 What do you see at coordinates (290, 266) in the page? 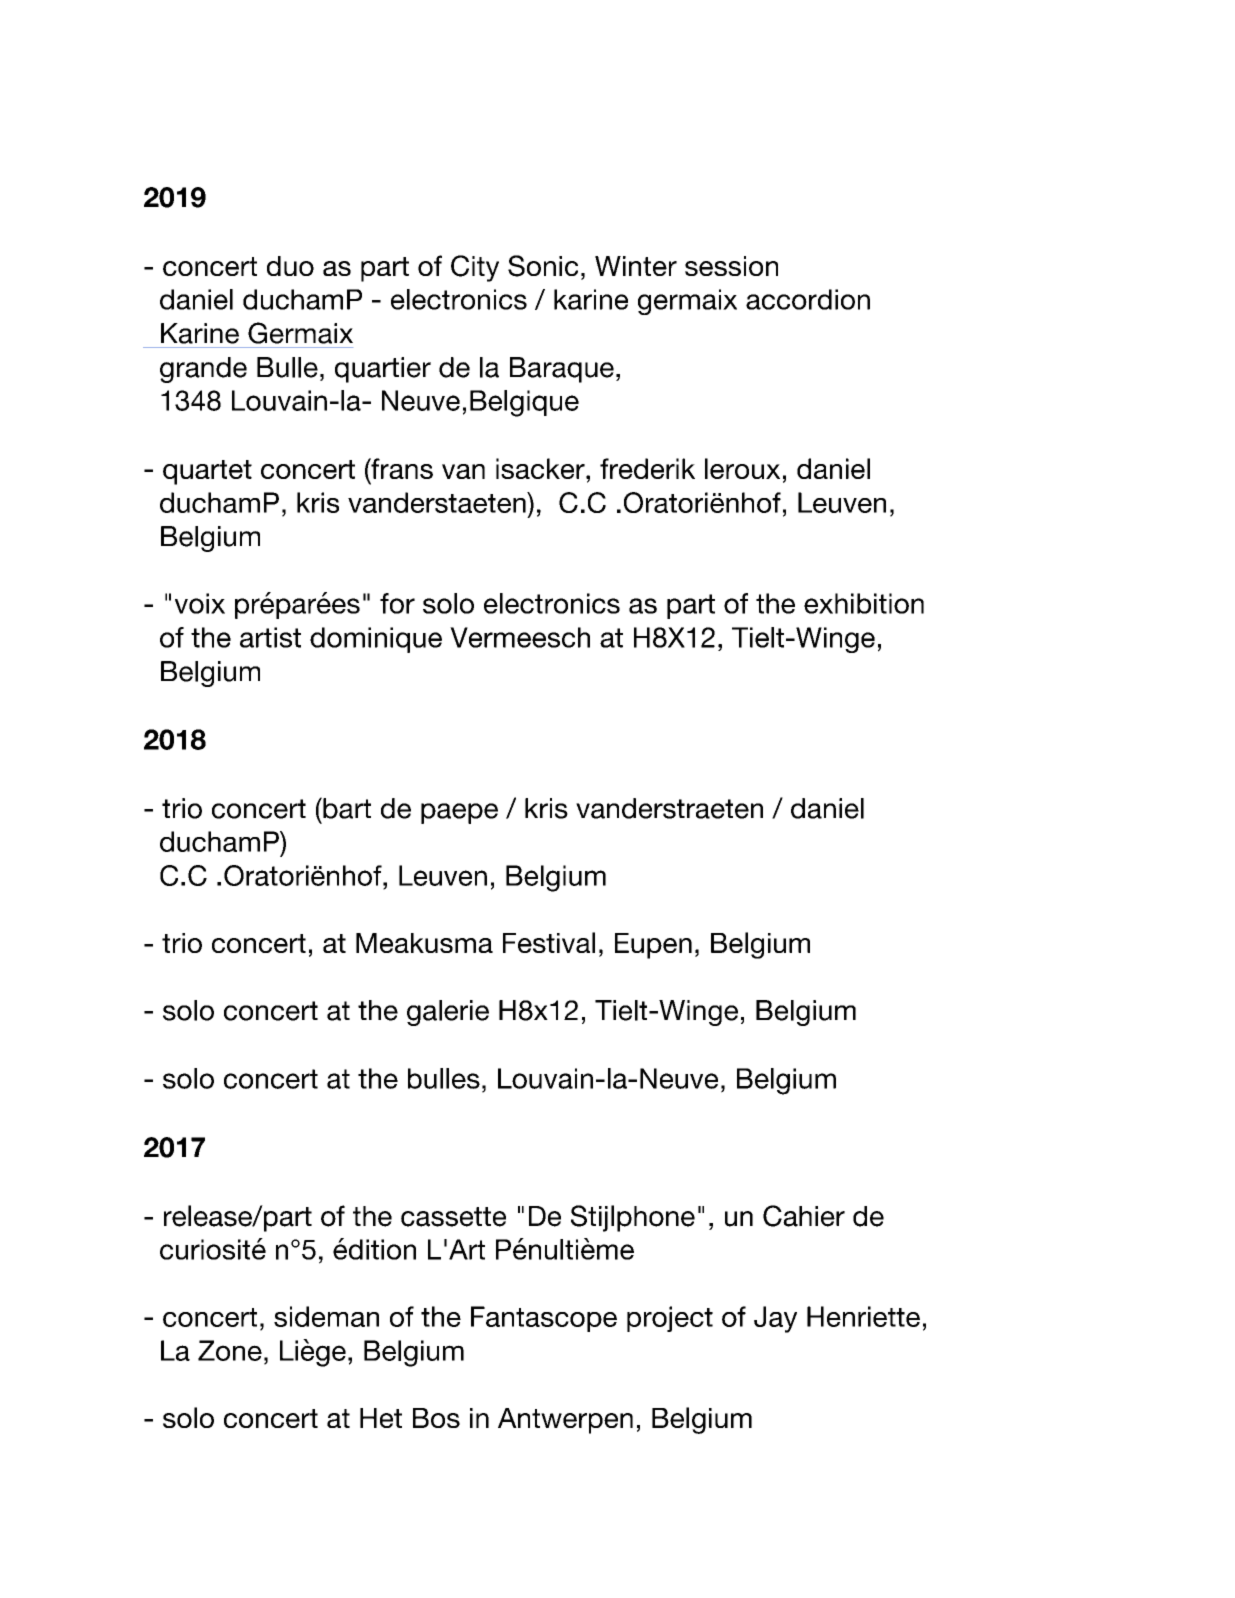
I see `duo` at bounding box center [290, 266].
